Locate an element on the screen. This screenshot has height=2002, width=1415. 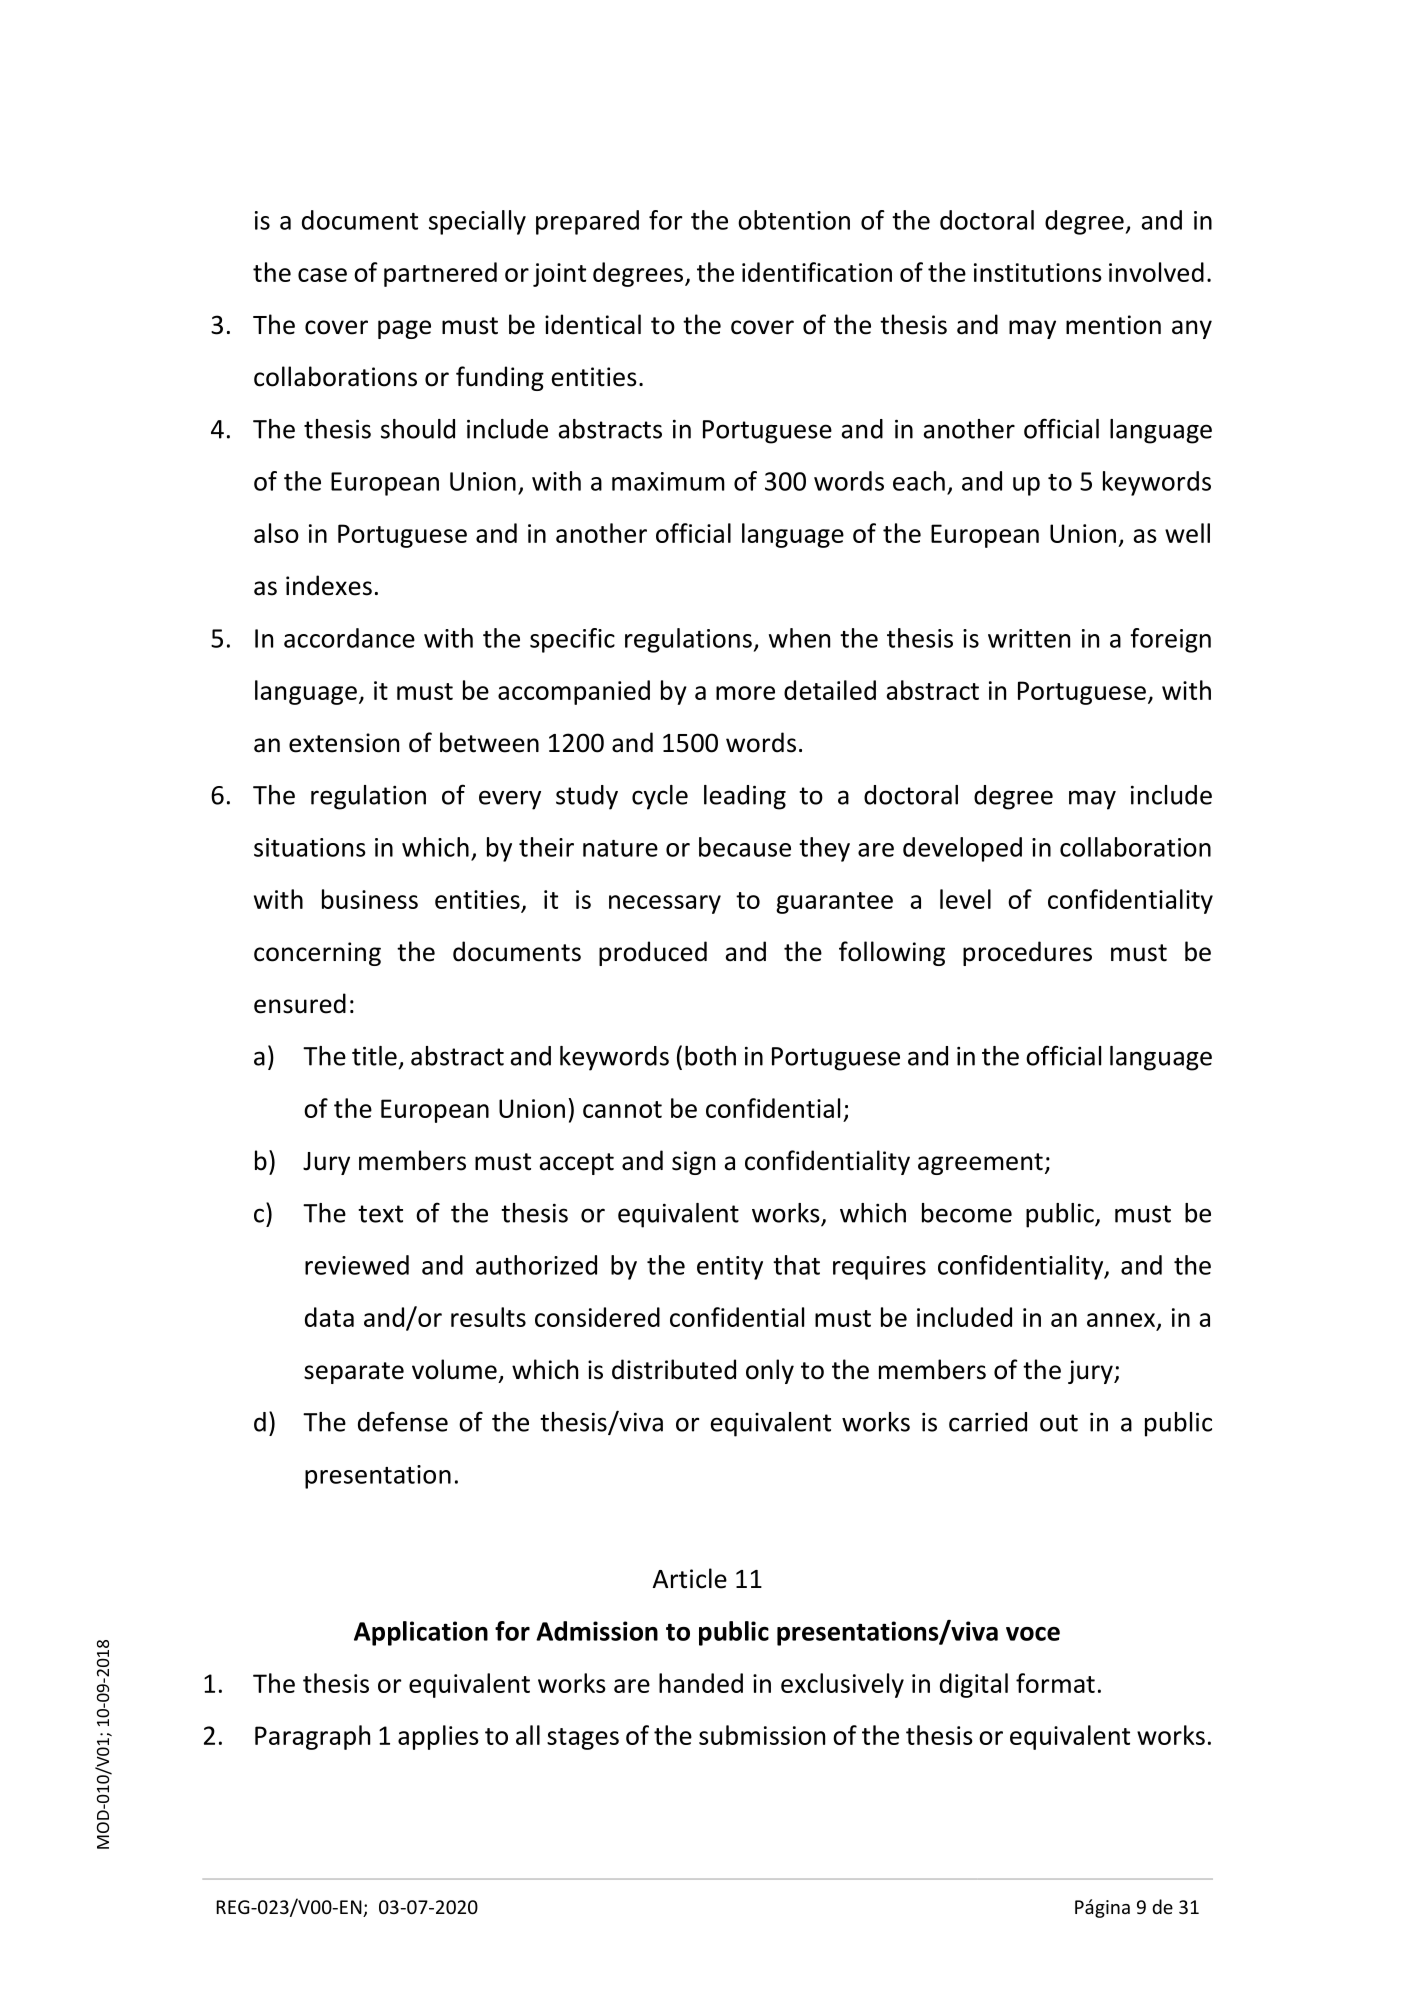
Application is located at coordinates (421, 1633).
